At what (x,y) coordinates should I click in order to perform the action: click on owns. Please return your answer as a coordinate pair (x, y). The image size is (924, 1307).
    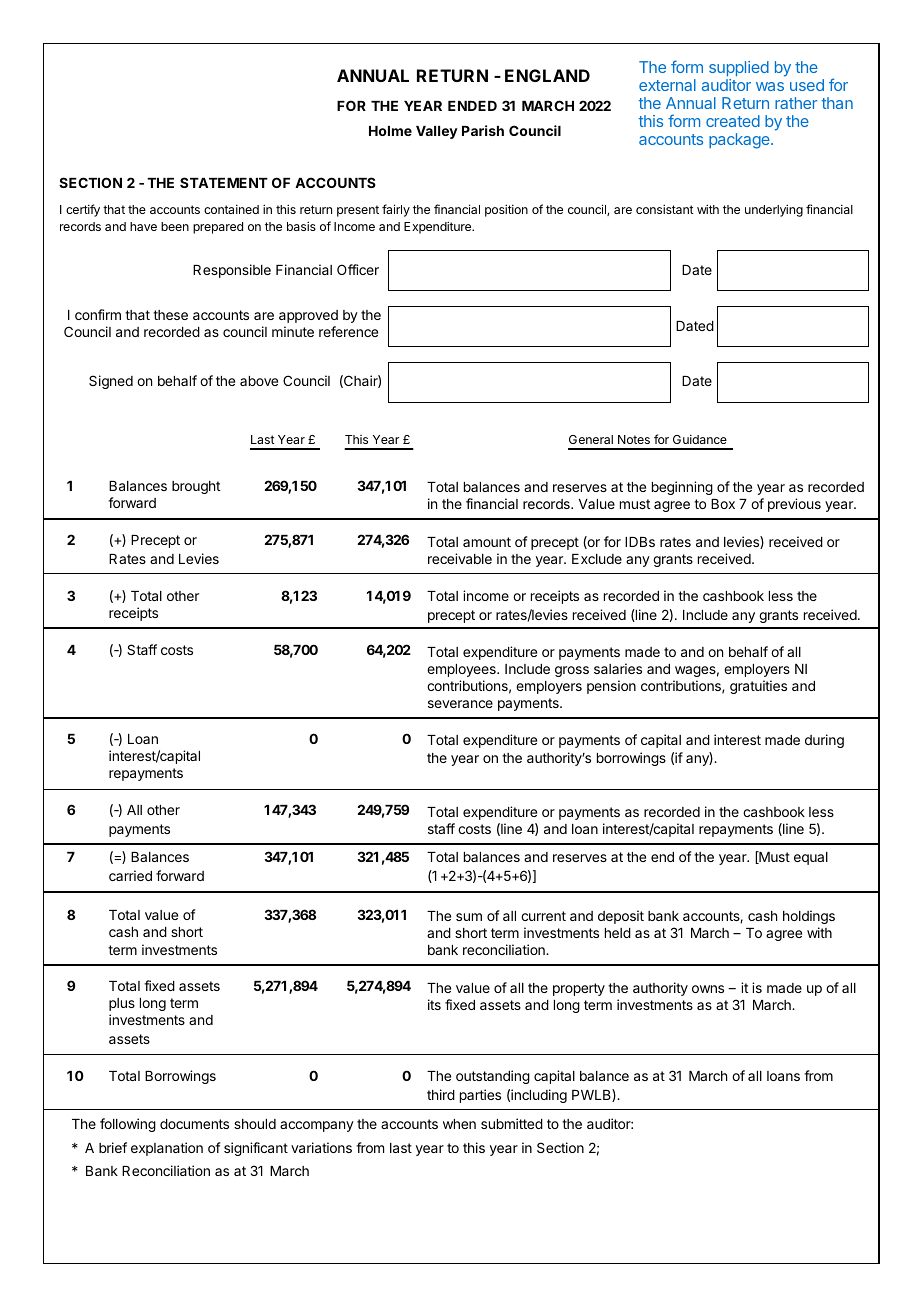
    Looking at the image, I should click on (708, 989).
